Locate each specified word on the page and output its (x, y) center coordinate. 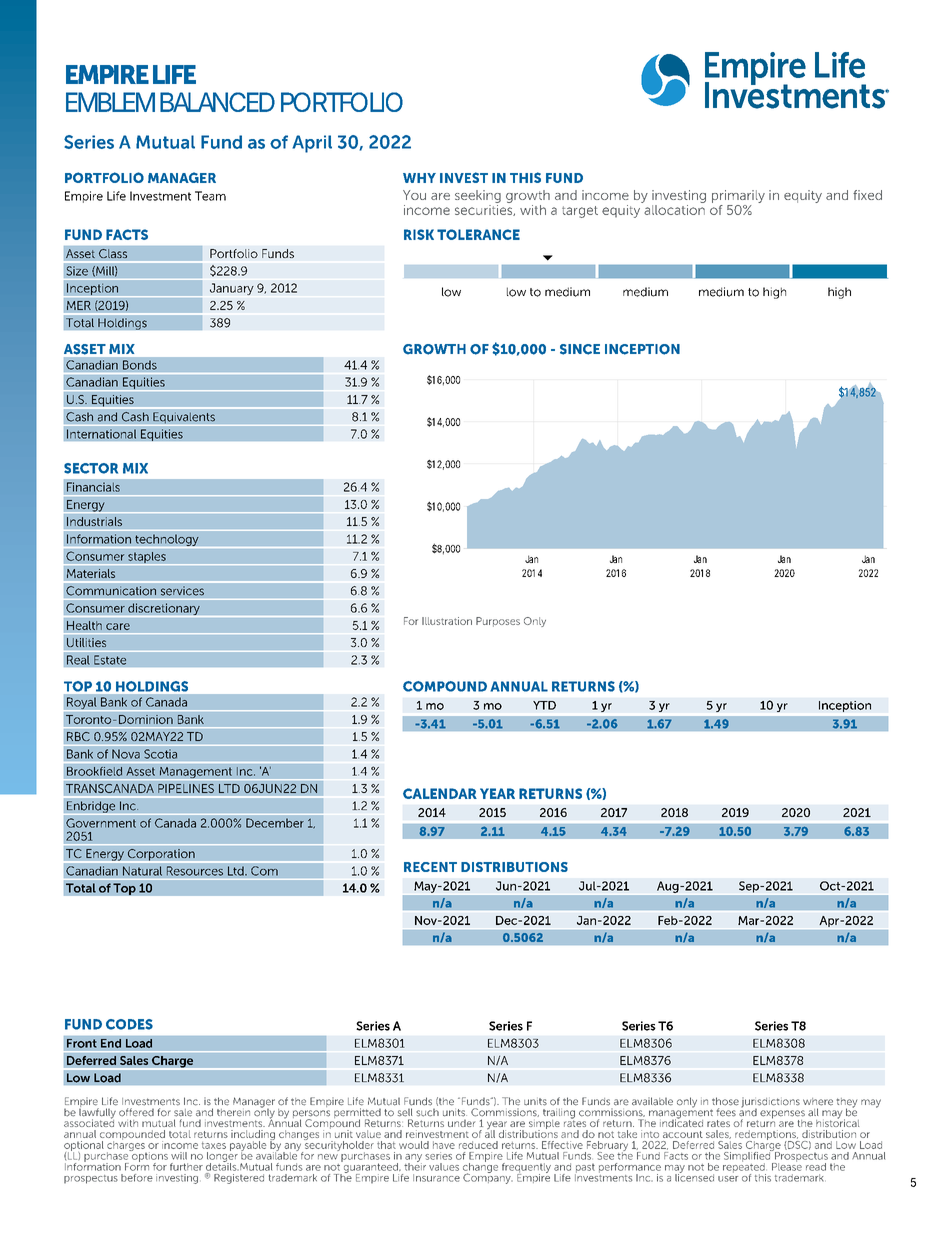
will (179, 1156)
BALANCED (217, 102)
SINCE (580, 349)
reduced (478, 1145)
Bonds (139, 366)
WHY (419, 178)
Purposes (498, 622)
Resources (195, 872)
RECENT (430, 867)
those (725, 1101)
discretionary (164, 610)
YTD (544, 705)
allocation (674, 210)
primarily (738, 196)
